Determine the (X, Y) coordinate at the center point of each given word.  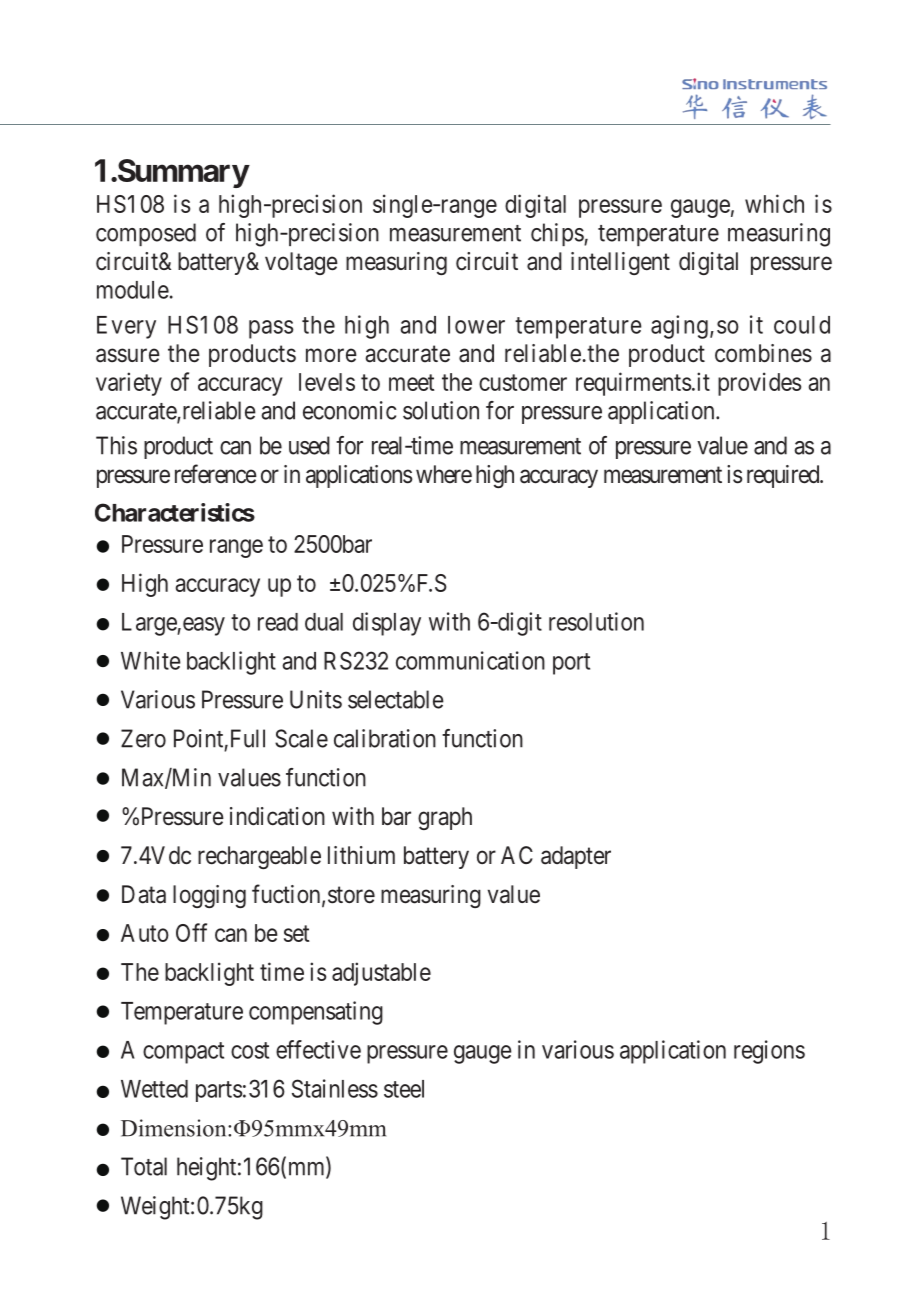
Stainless (335, 1088)
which (774, 203)
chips (557, 234)
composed (146, 234)
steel (404, 1089)
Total (144, 1166)
